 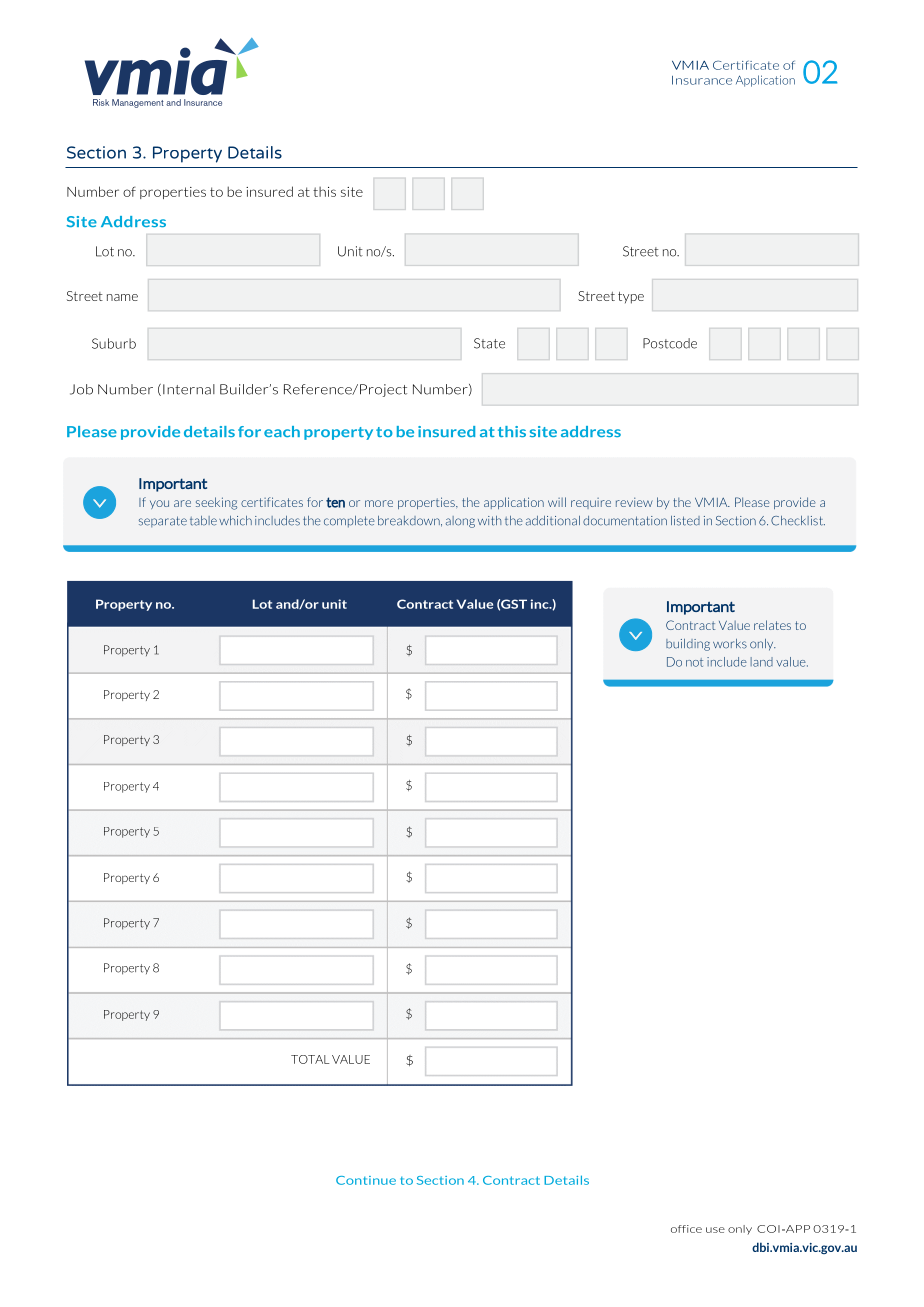 I want to click on listed, so click(x=685, y=521).
